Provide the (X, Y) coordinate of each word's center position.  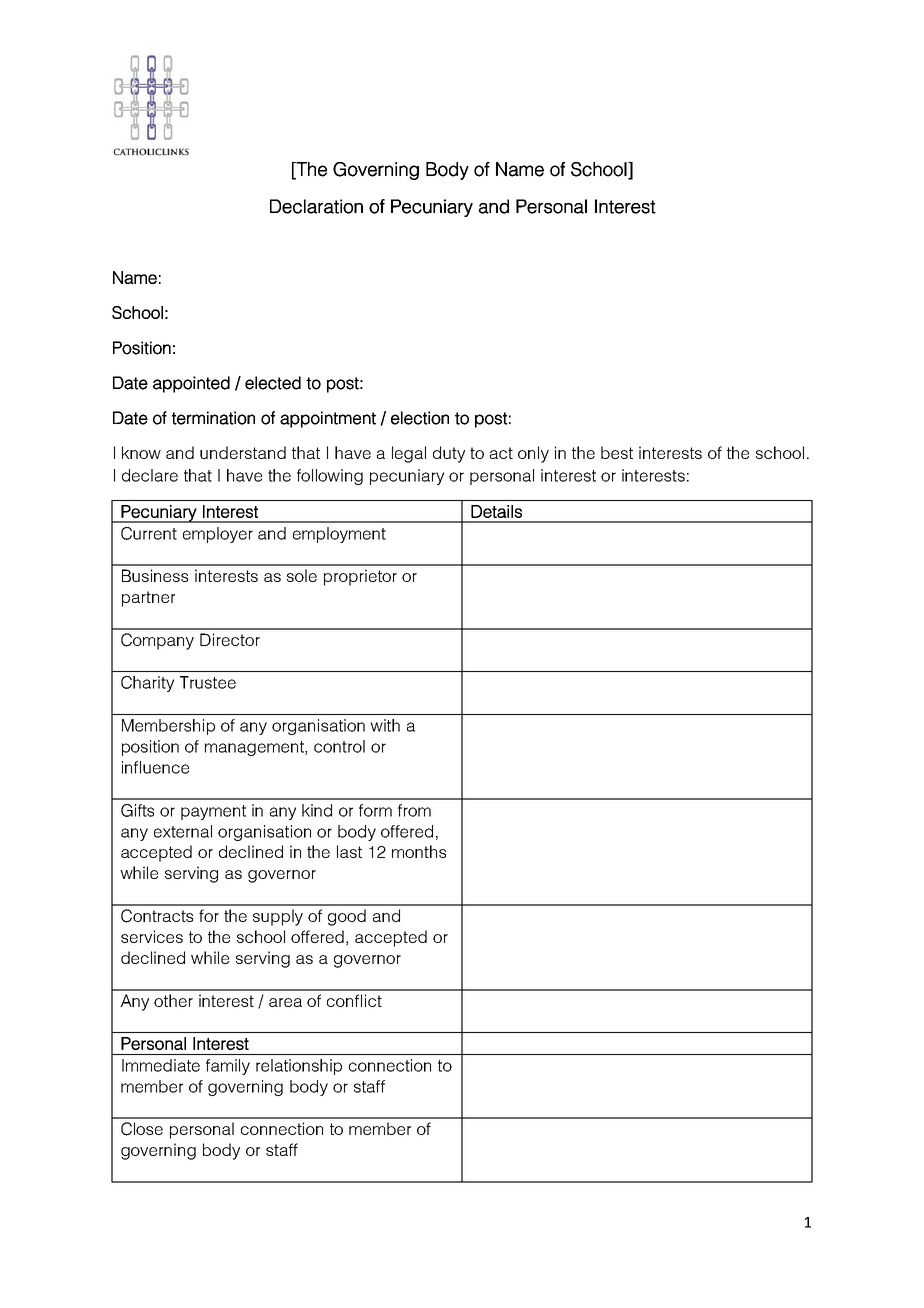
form (375, 810)
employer (218, 535)
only (533, 454)
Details (496, 511)
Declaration (316, 206)
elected (273, 383)
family (228, 1067)
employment (339, 535)
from (414, 810)
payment (213, 812)
